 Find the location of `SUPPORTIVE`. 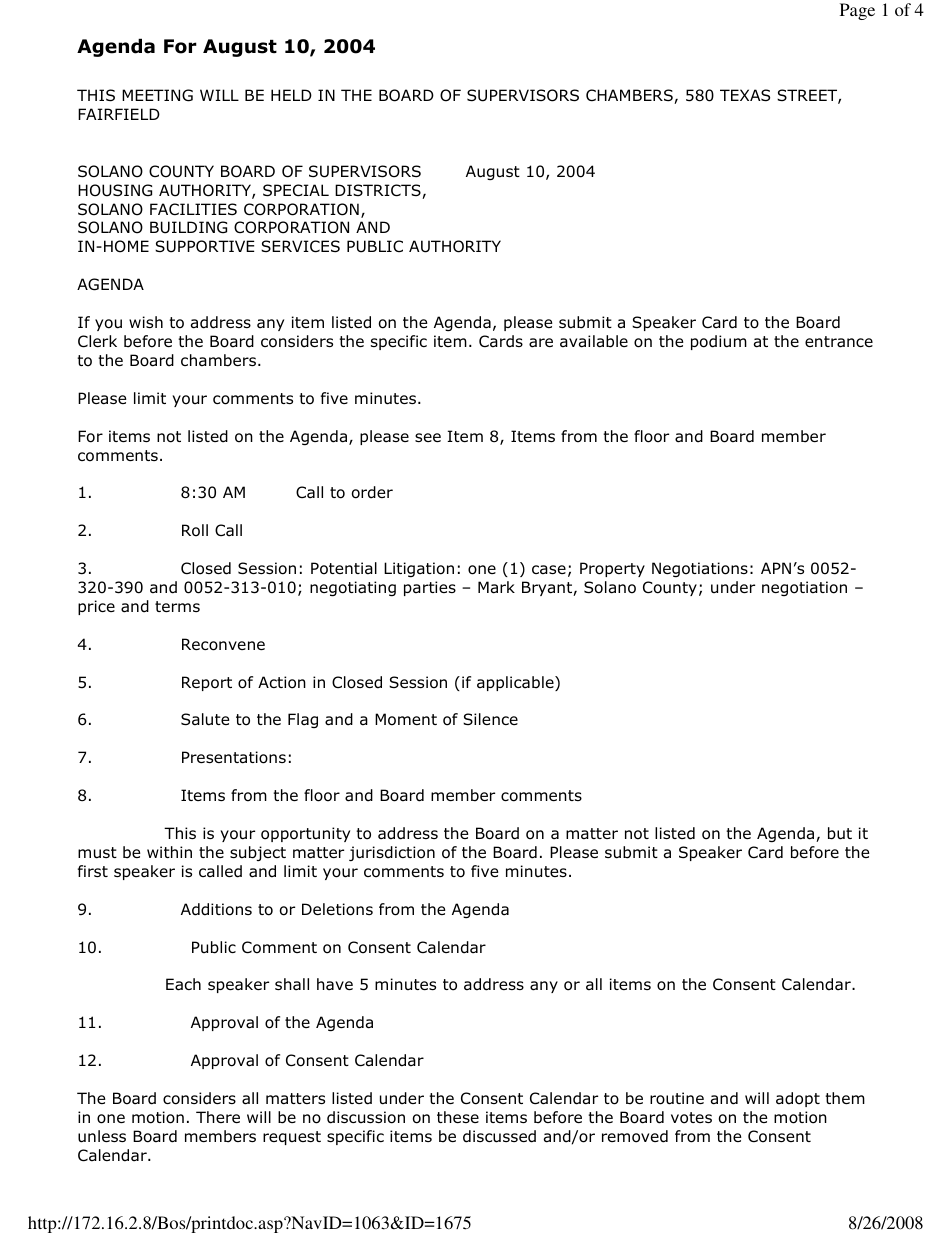

SUPPORTIVE is located at coordinates (204, 246).
